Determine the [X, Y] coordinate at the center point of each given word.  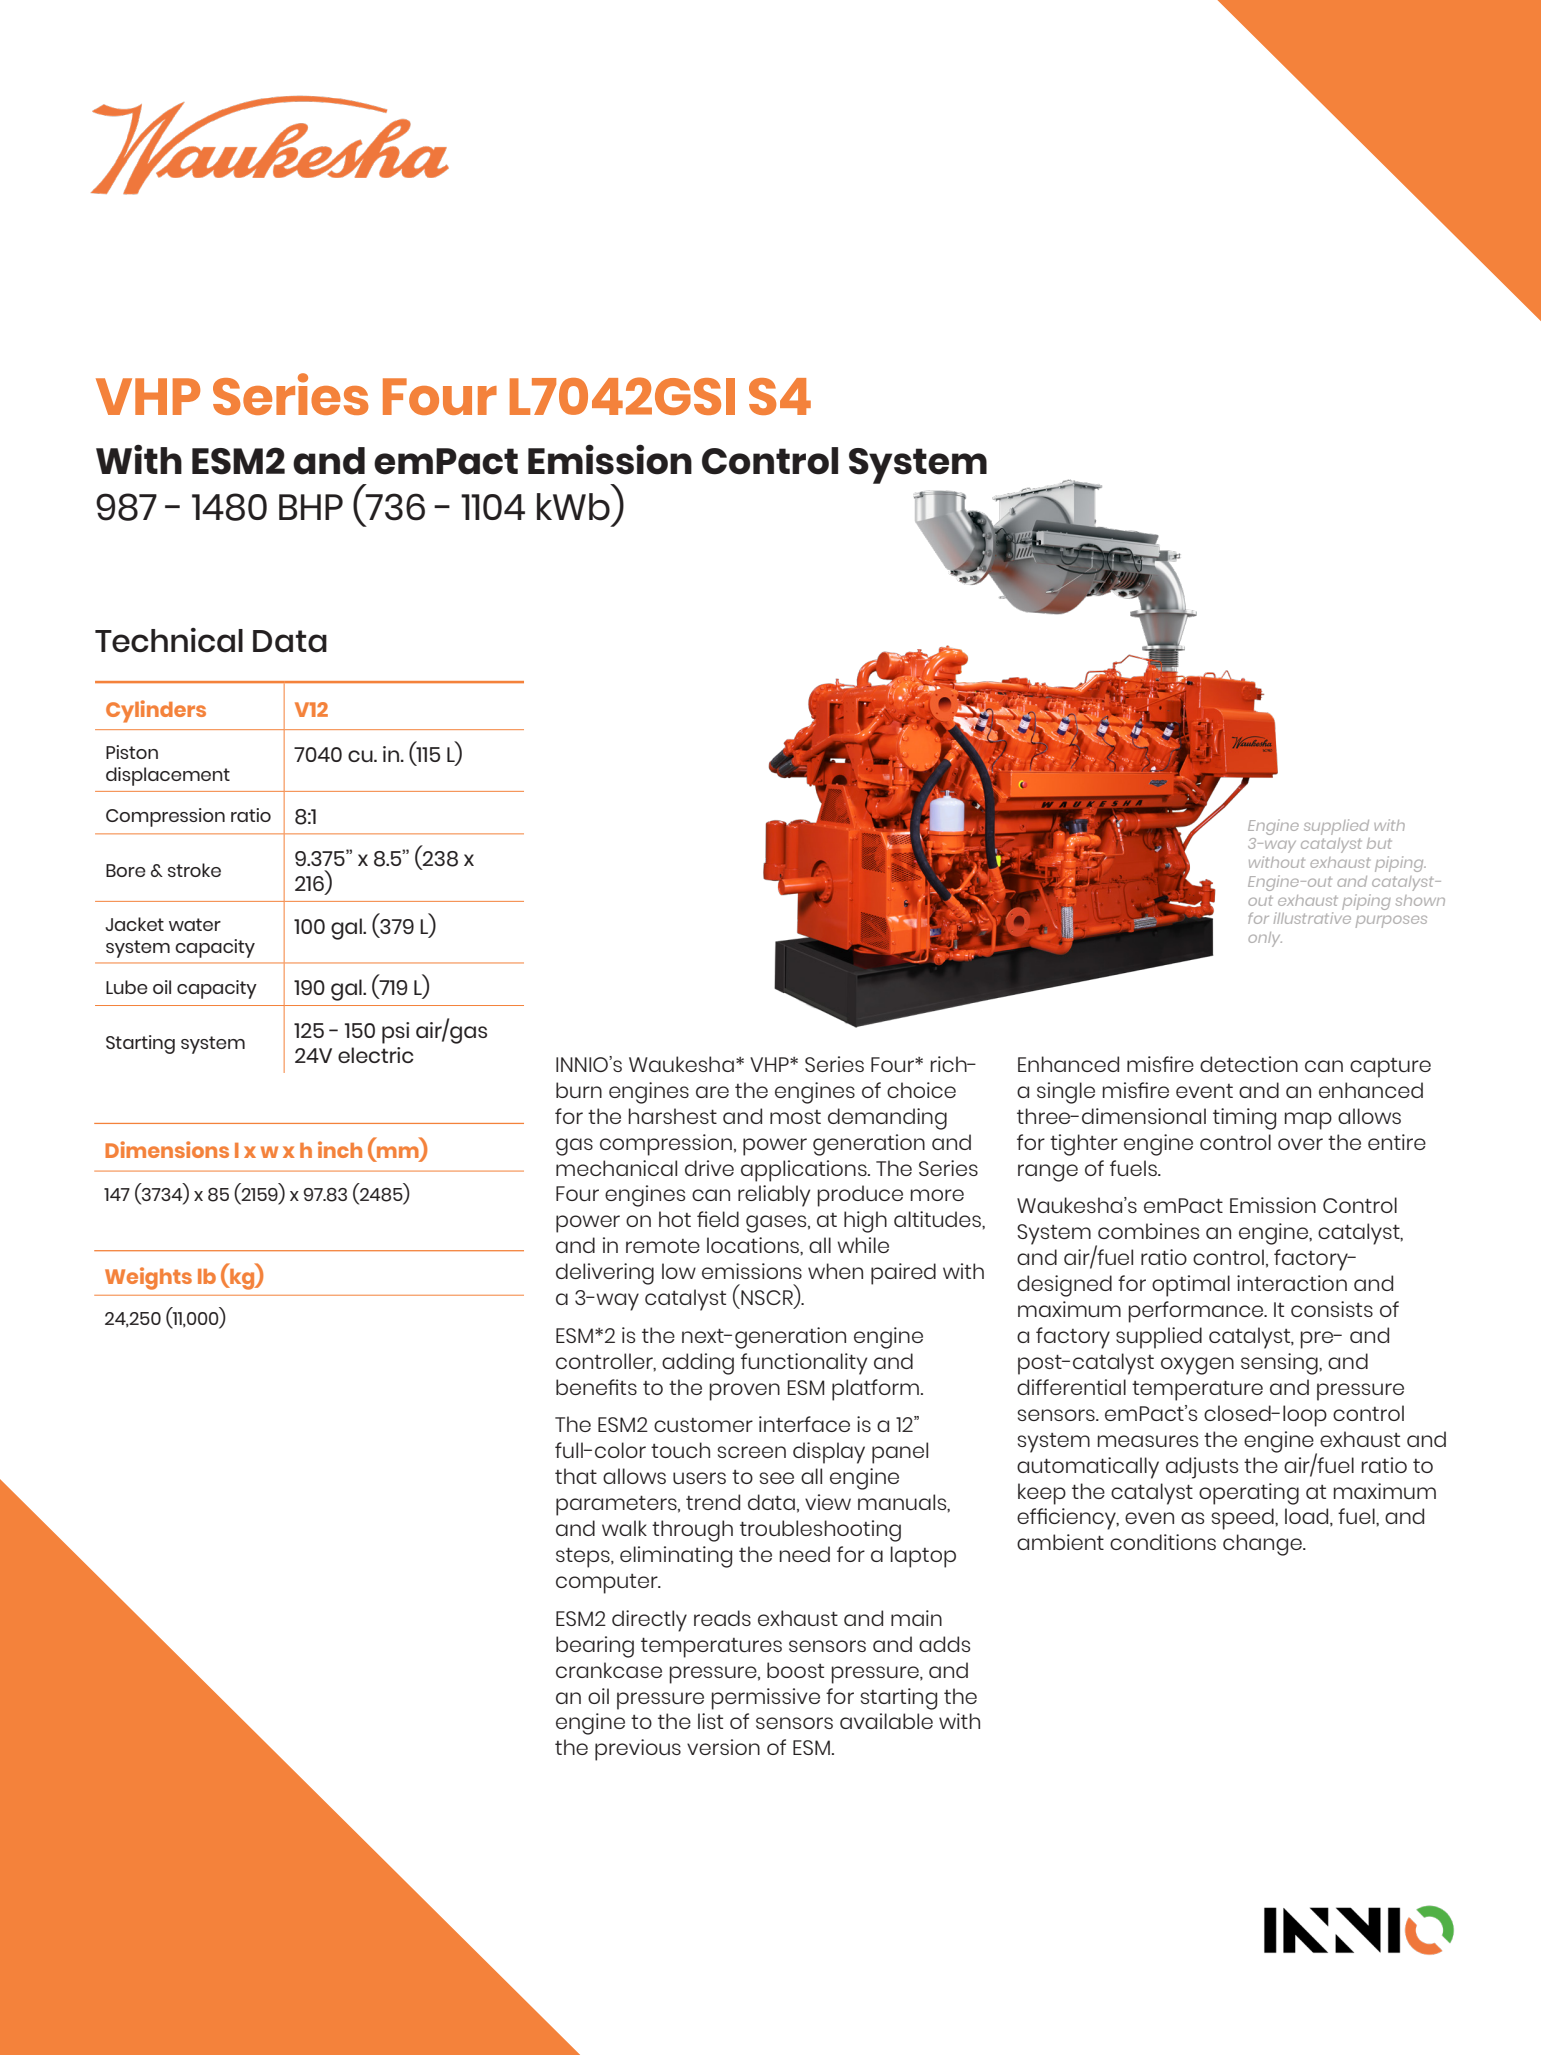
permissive [766, 1699]
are [712, 1092]
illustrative [1312, 918]
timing [1244, 1119]
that [576, 1476]
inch [340, 1149]
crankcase [609, 1670]
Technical [169, 640]
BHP [311, 507]
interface [804, 1424]
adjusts [1202, 1468]
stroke [194, 870]
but [1379, 843]
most [795, 1117]
